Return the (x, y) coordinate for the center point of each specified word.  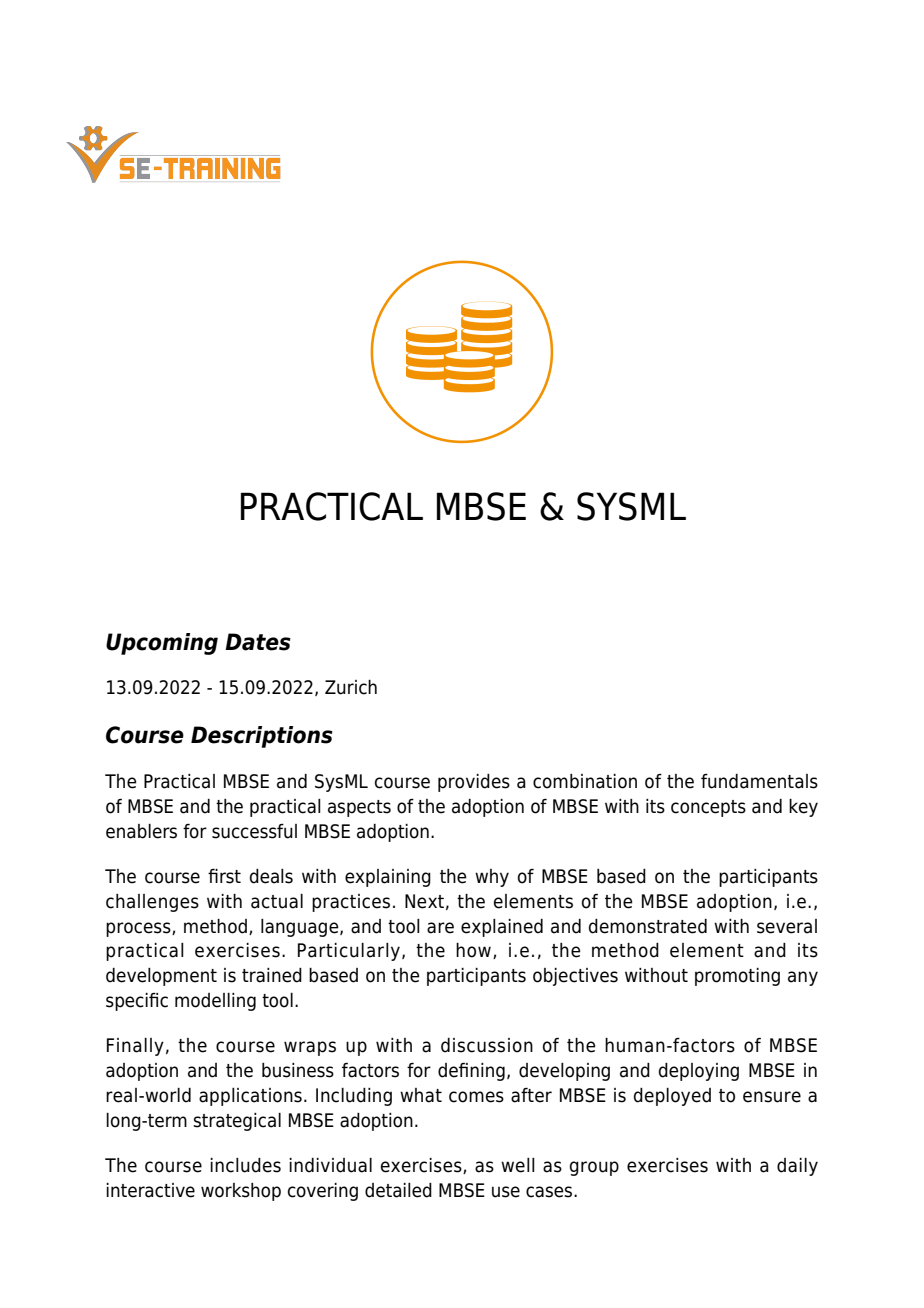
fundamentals (759, 781)
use (506, 1192)
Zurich (351, 687)
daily (797, 1167)
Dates (258, 642)
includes (245, 1165)
